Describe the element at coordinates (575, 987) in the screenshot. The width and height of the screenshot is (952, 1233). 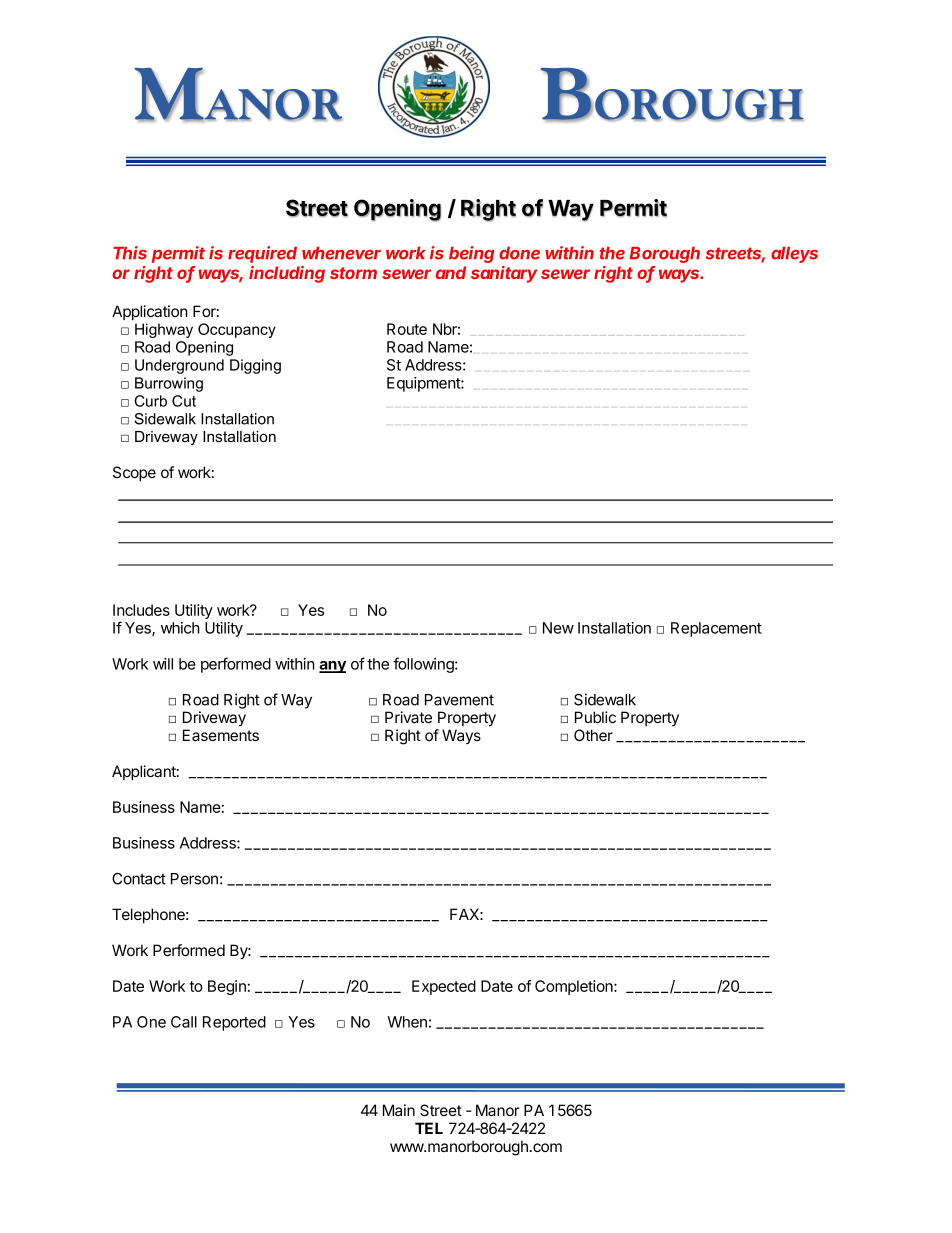
I see `Completion` at that location.
